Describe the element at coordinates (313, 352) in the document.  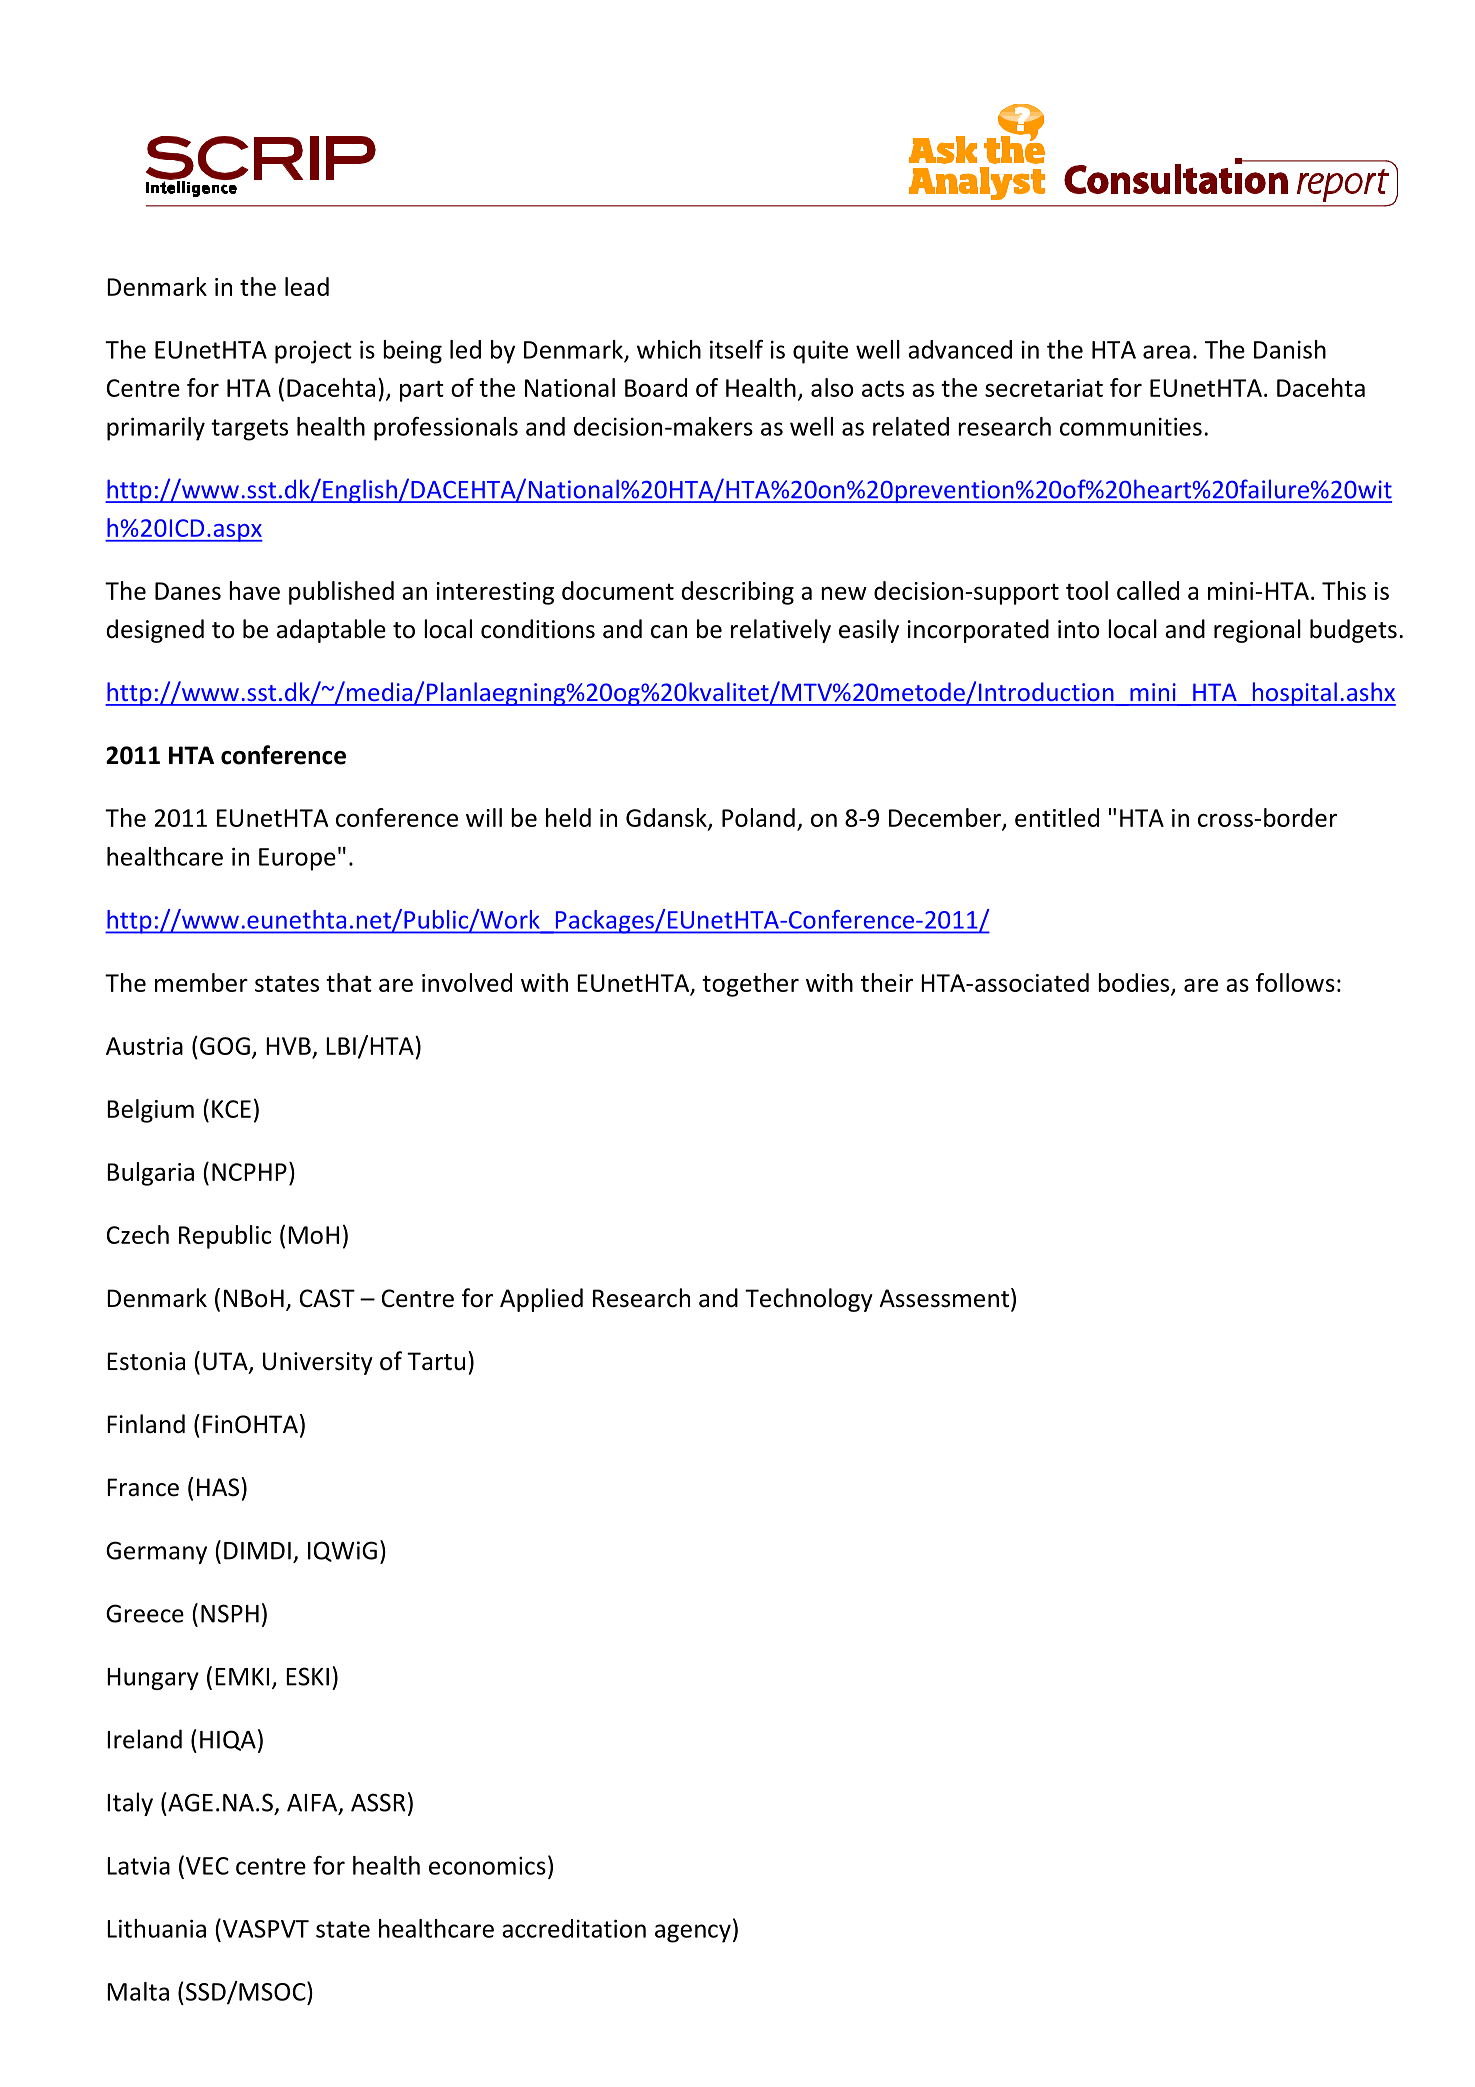
I see `project` at that location.
